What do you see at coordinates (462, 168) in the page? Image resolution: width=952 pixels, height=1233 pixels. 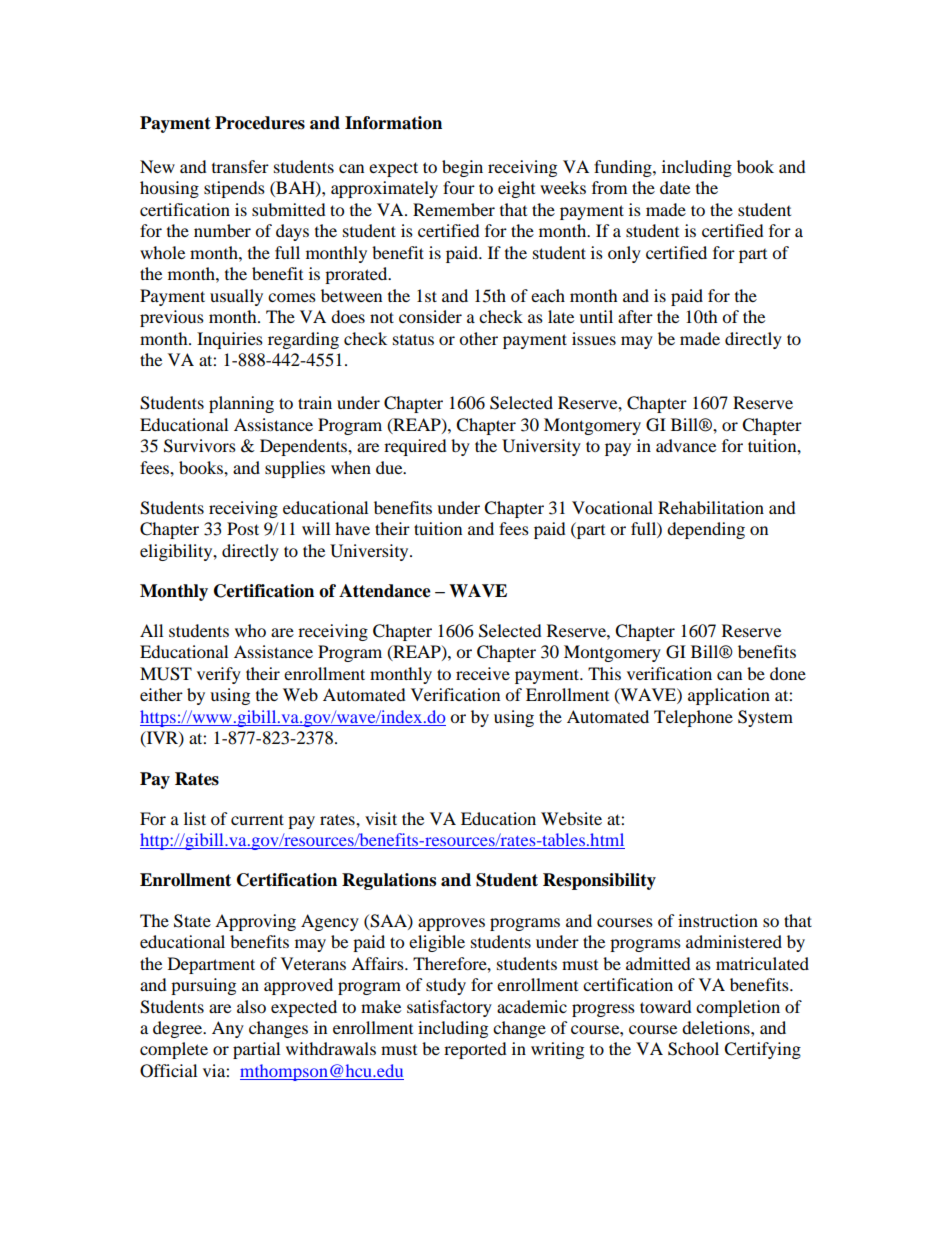 I see `begin` at bounding box center [462, 168].
